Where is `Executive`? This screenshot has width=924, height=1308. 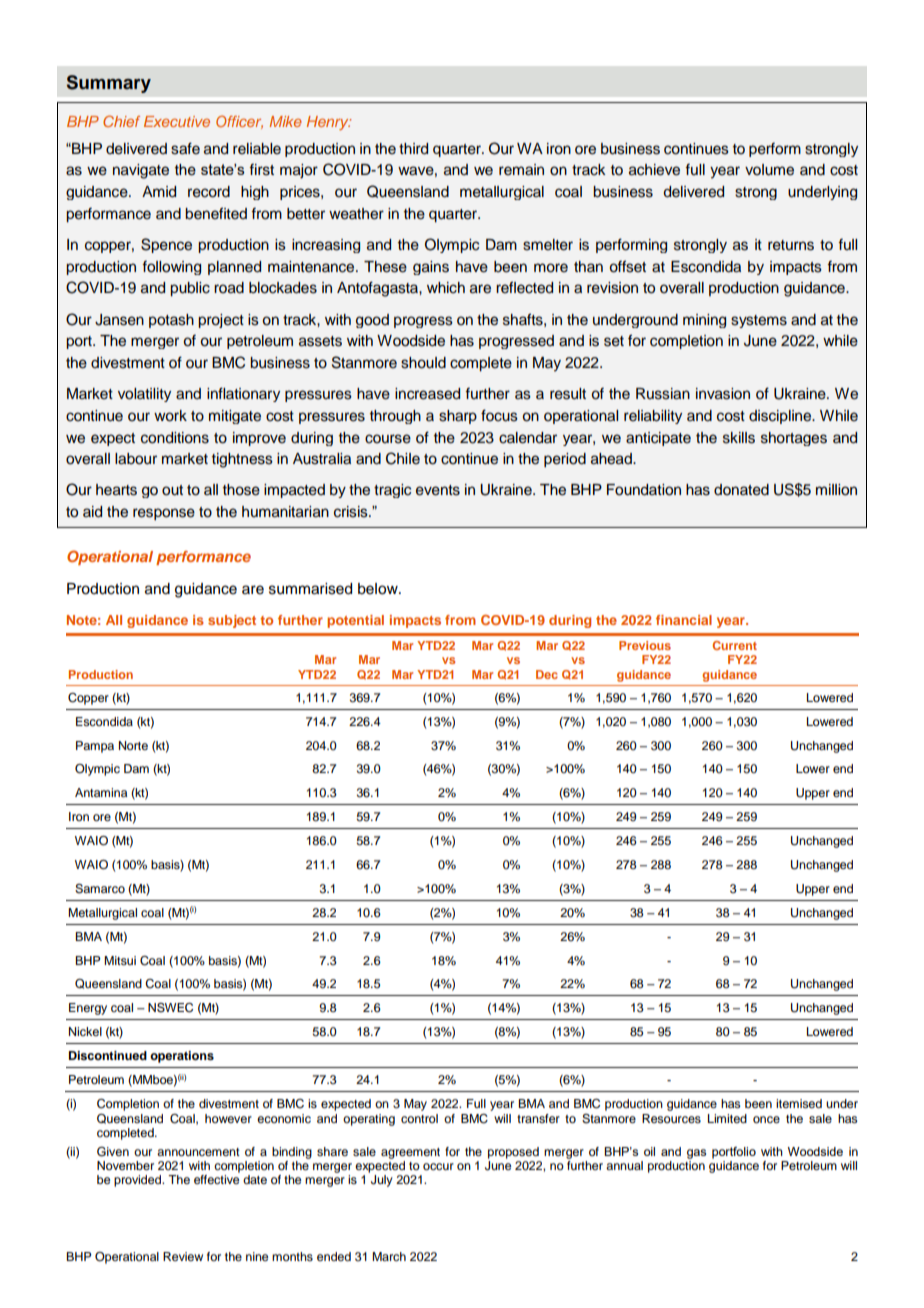 Executive is located at coordinates (177, 121).
